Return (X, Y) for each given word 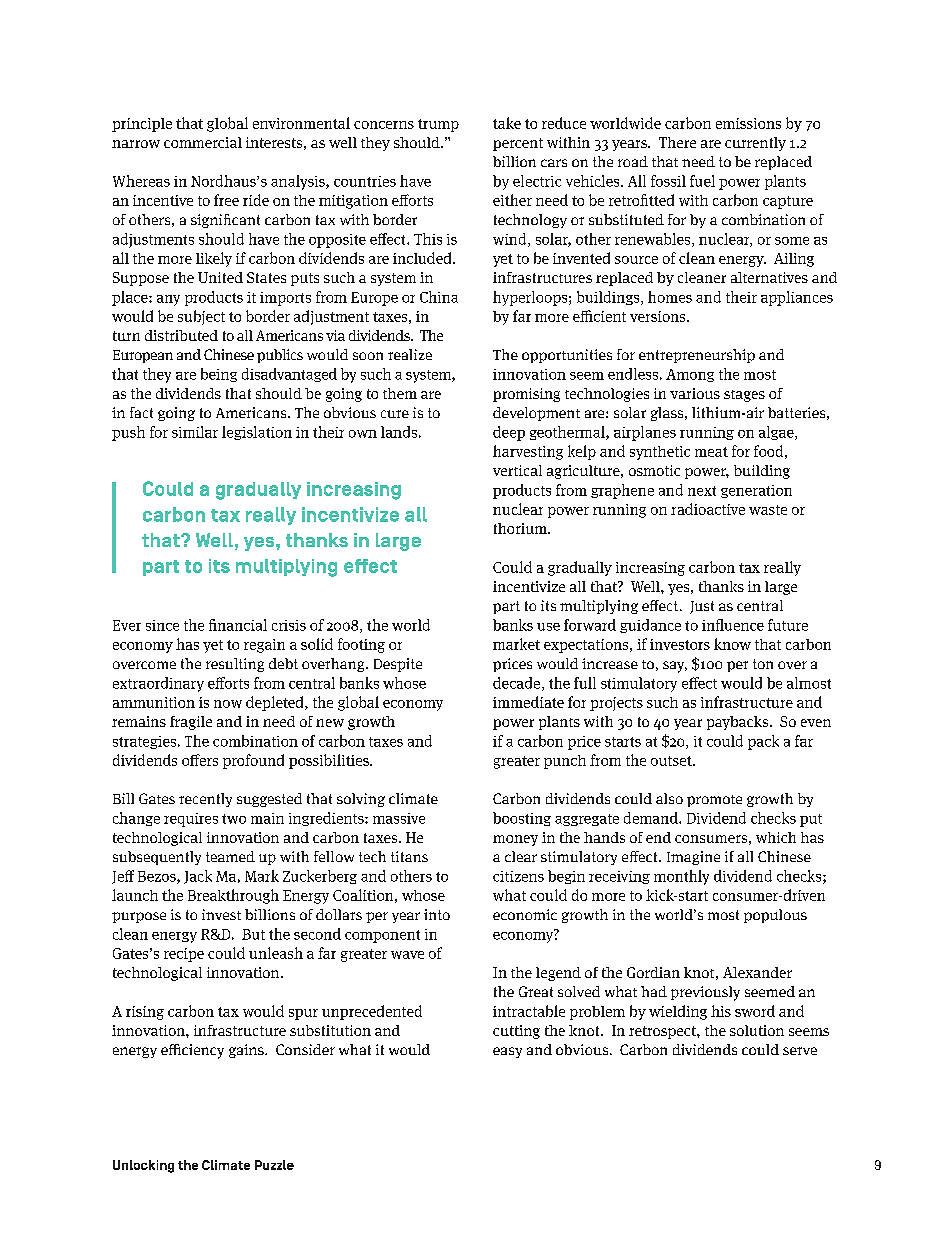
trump (438, 125)
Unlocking (143, 1166)
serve (800, 1051)
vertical (517, 470)
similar (195, 432)
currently (755, 144)
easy (507, 1052)
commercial (203, 142)
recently (205, 800)
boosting (522, 819)
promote (714, 801)
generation (756, 491)
